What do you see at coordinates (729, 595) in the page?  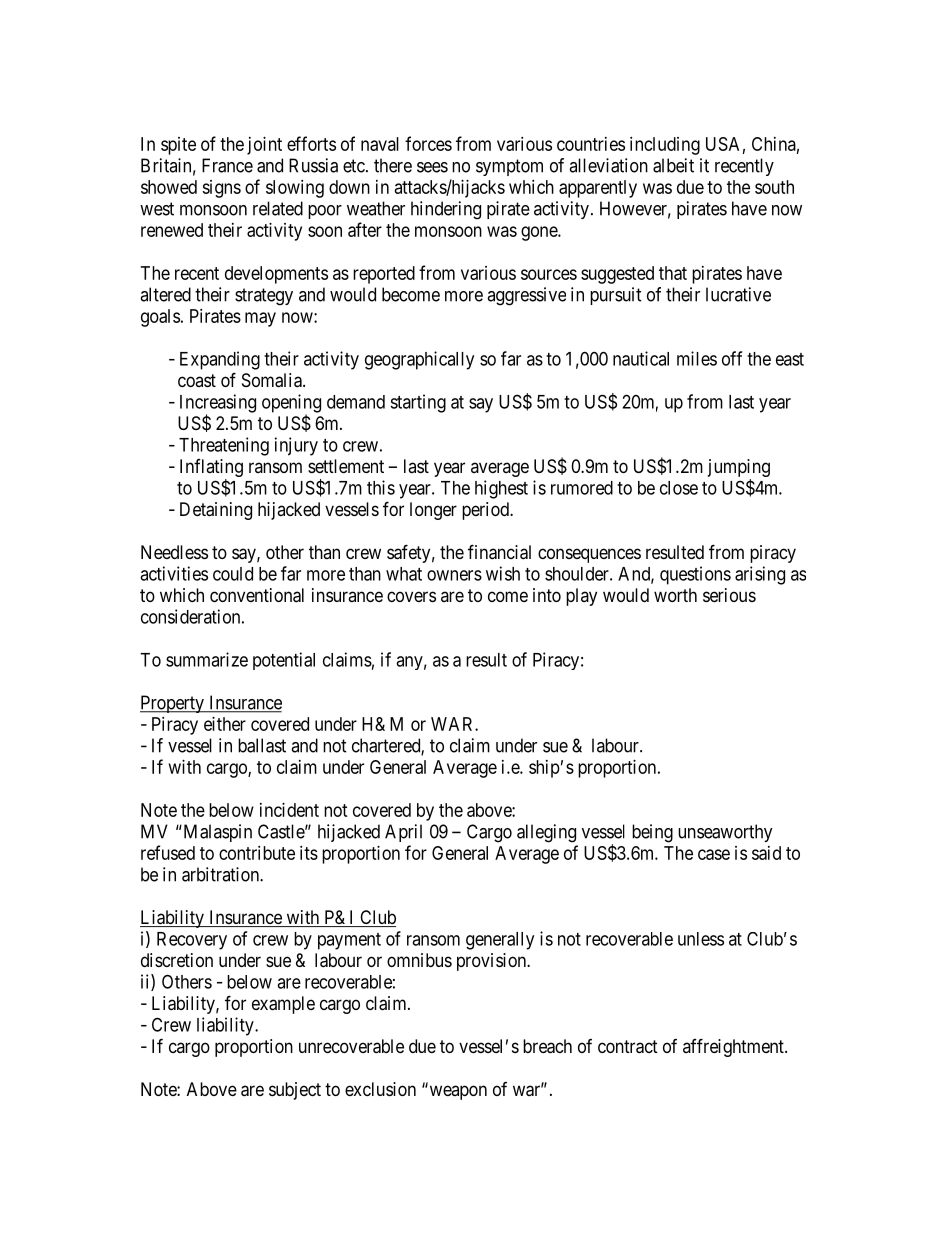 I see `serious` at bounding box center [729, 595].
